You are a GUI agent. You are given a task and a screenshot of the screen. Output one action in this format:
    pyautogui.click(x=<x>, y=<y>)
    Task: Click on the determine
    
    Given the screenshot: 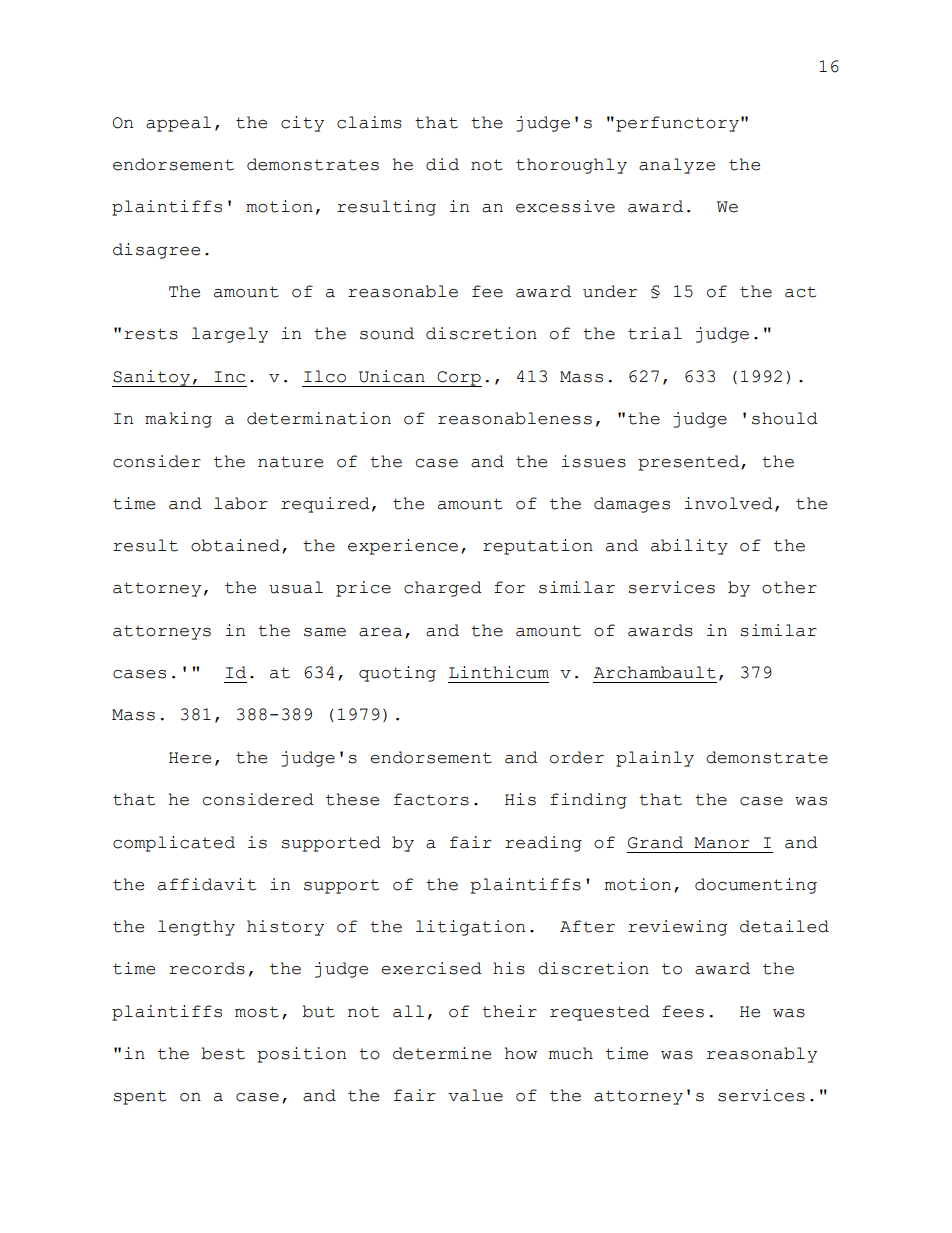 What is the action you would take?
    pyautogui.click(x=442, y=1053)
